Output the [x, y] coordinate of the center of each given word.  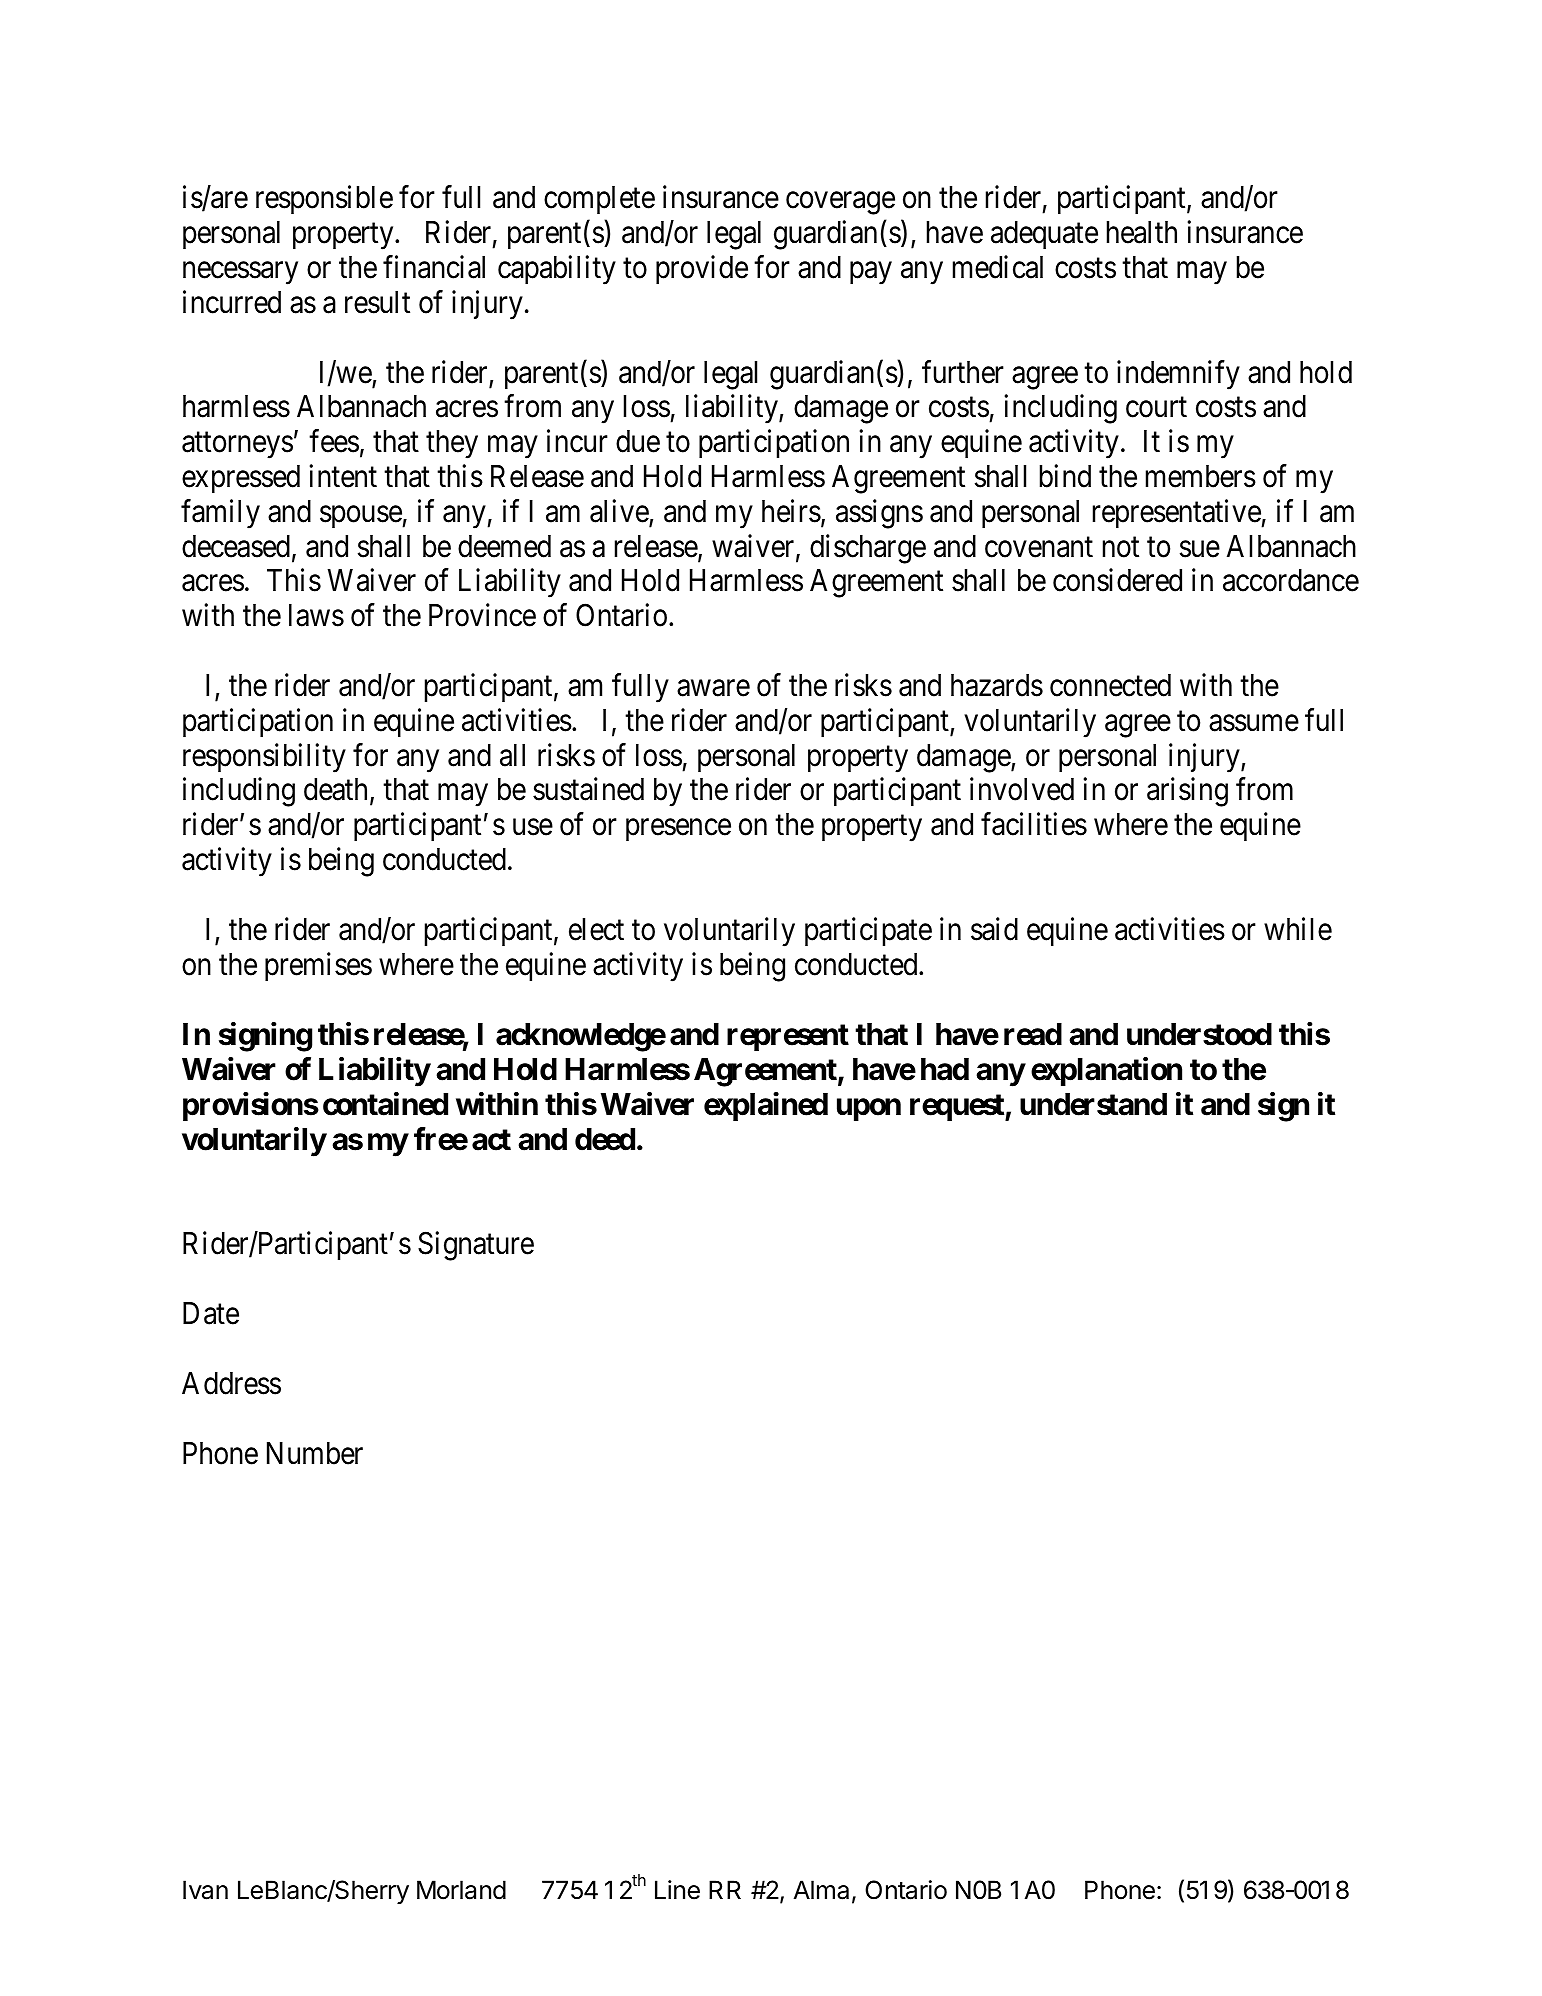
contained [385, 1104]
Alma [821, 1890]
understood [1199, 1034]
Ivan [205, 1890]
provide [702, 269]
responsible [324, 200]
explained [766, 1106]
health [1142, 232]
